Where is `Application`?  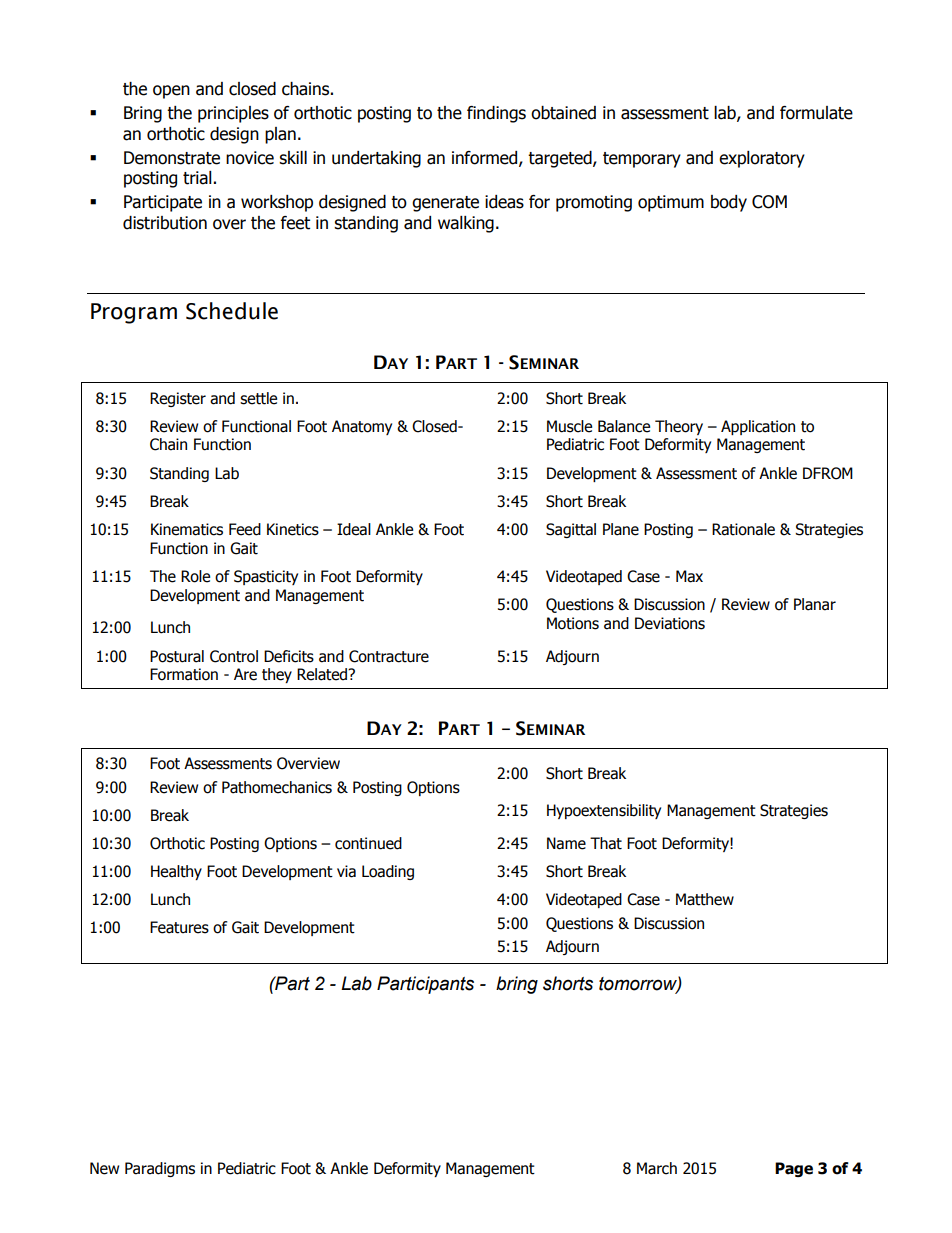 Application is located at coordinates (758, 427).
